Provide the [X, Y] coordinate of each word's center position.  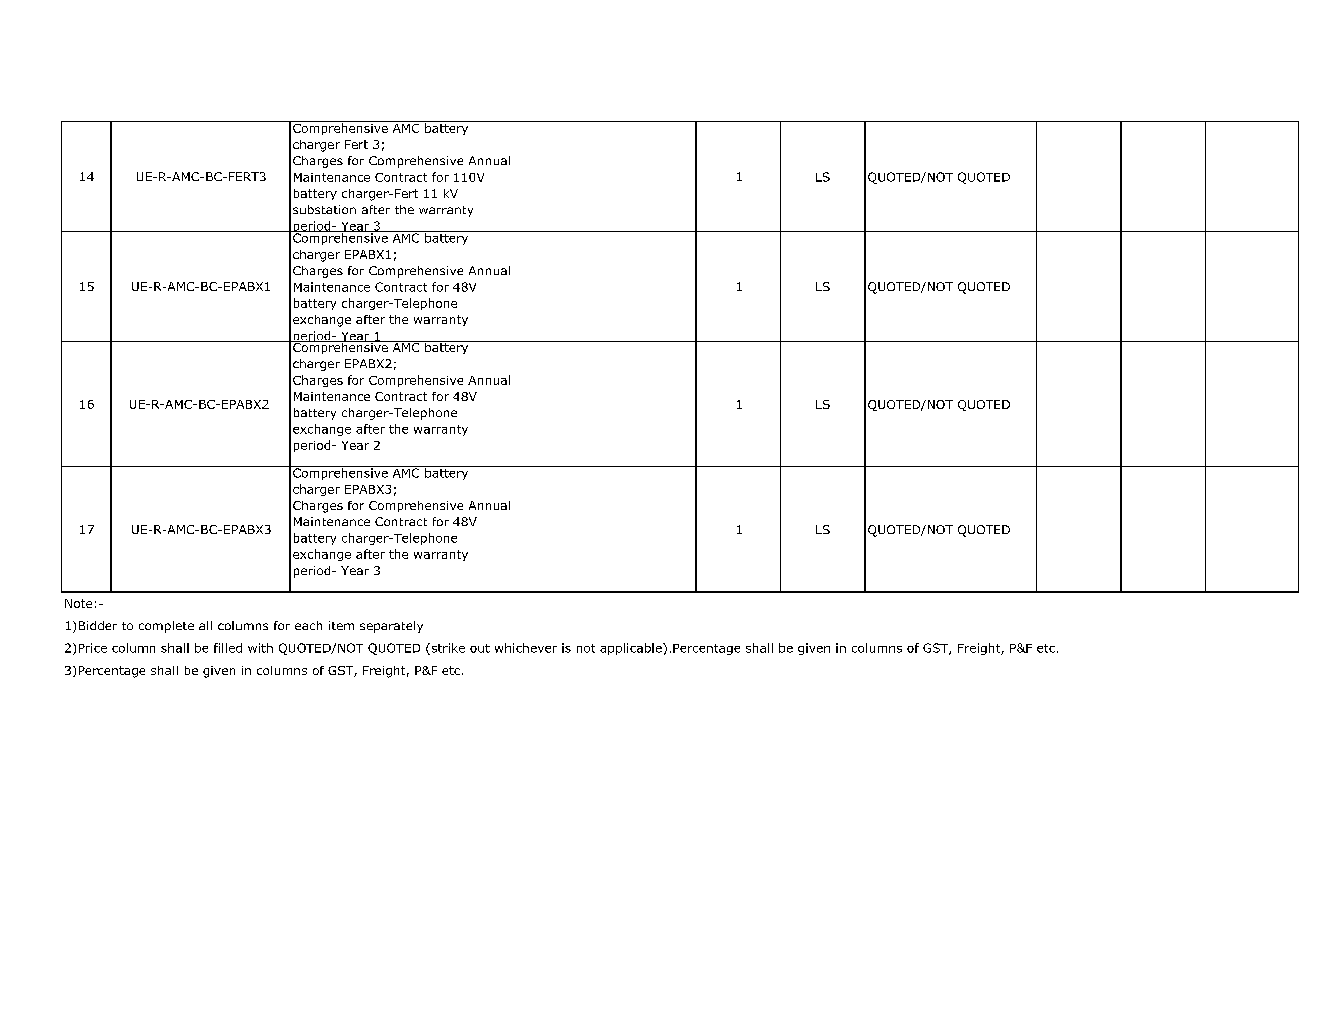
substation [324, 209]
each [308, 625]
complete [166, 627]
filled [228, 648]
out [480, 648]
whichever [526, 648]
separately [391, 627]
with [260, 648]
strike [447, 649]
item [341, 625]
